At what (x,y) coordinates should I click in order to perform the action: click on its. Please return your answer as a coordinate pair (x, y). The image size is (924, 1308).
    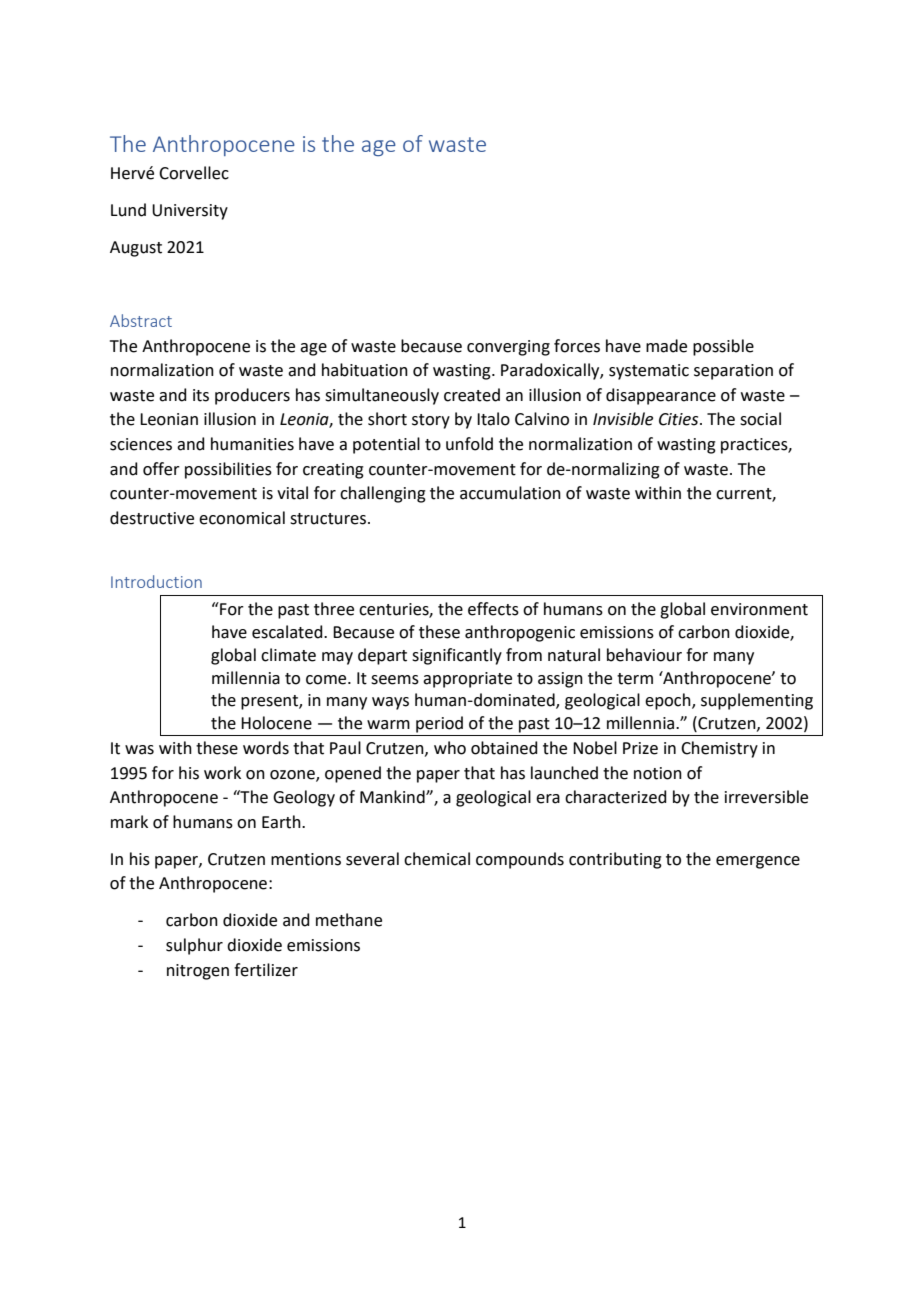
    Looking at the image, I should click on (201, 395).
